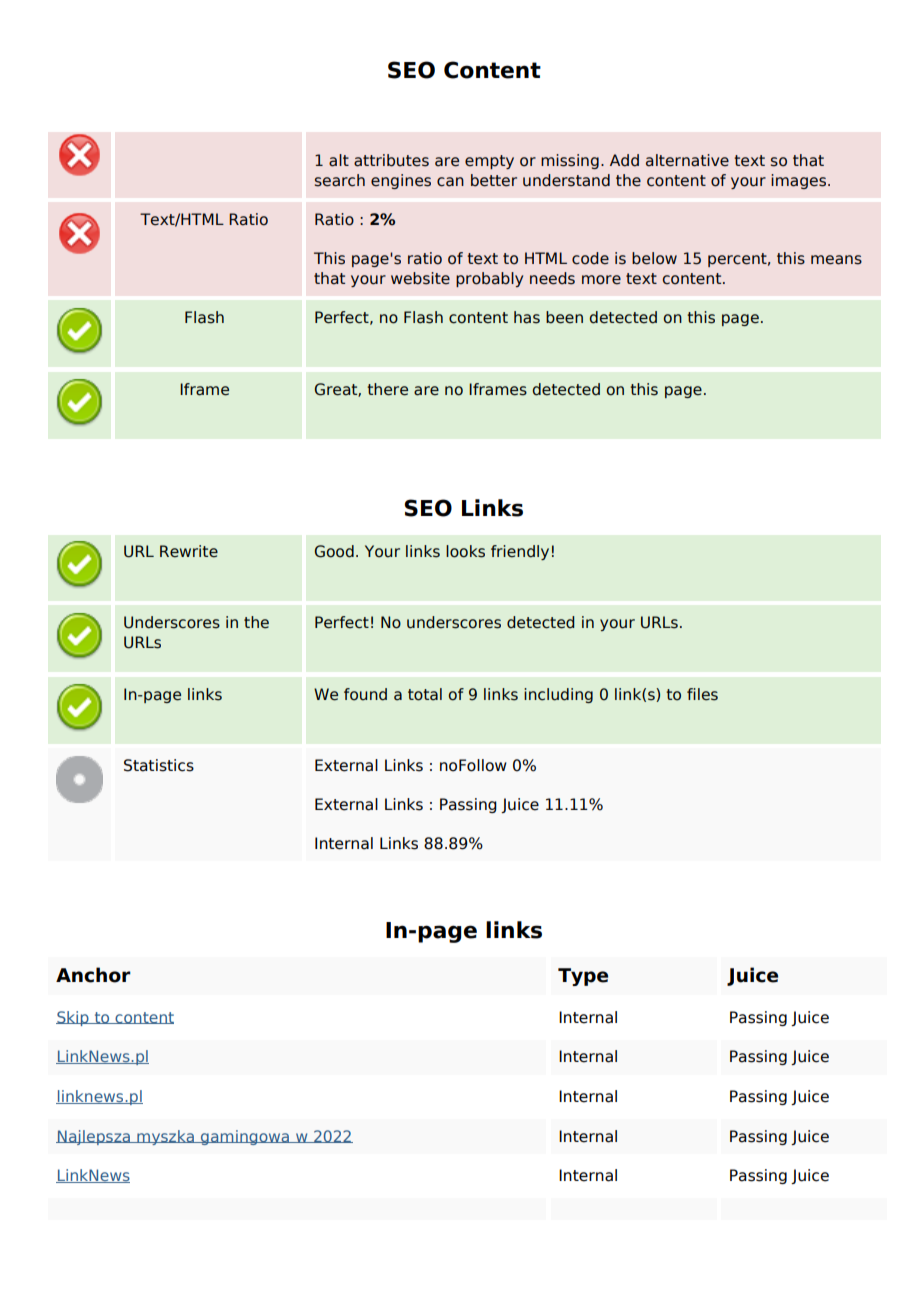  Describe the element at coordinates (159, 765) in the screenshot. I see `Statistics` at that location.
